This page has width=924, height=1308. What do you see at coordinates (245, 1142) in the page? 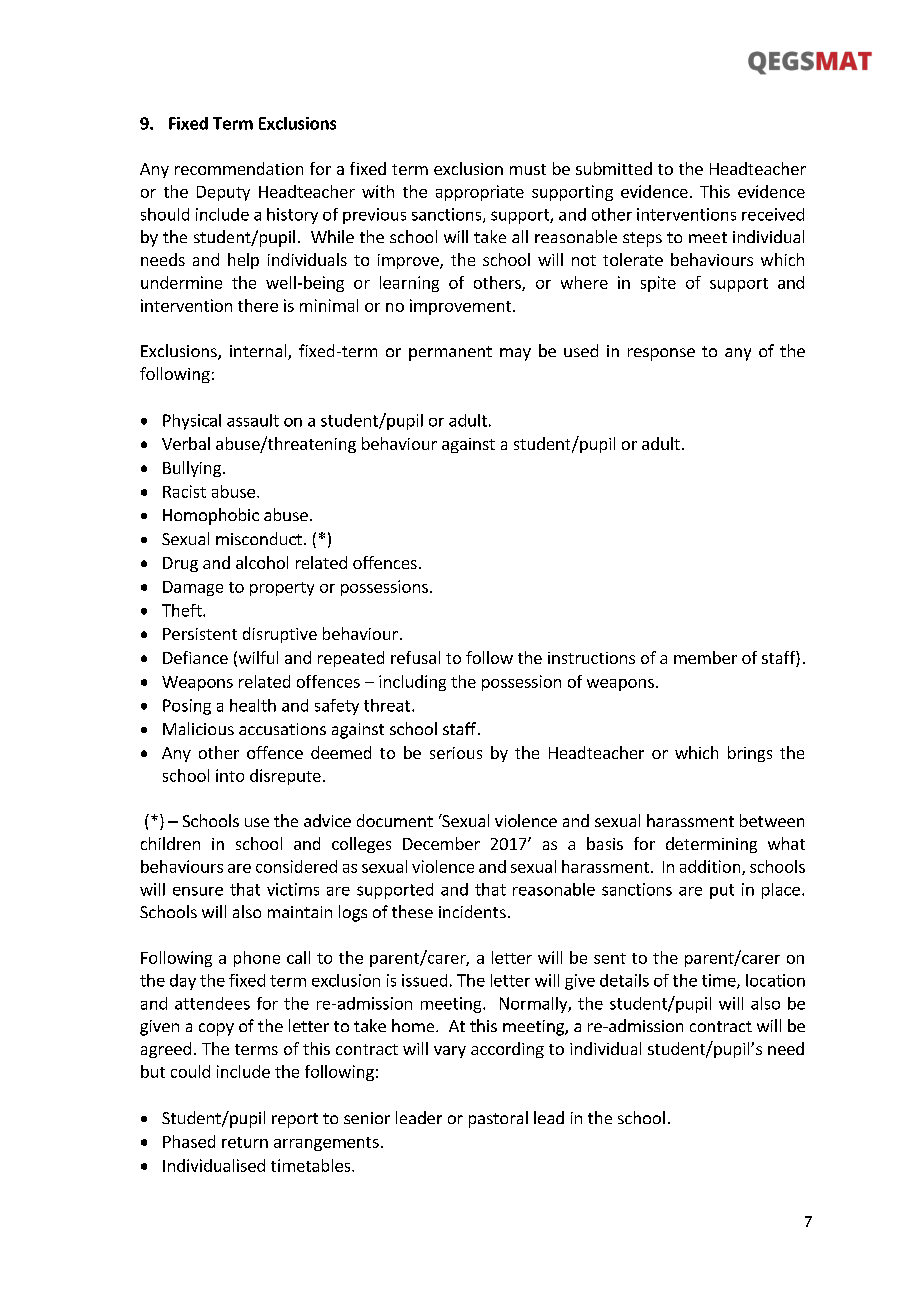
I see `return` at bounding box center [245, 1142].
